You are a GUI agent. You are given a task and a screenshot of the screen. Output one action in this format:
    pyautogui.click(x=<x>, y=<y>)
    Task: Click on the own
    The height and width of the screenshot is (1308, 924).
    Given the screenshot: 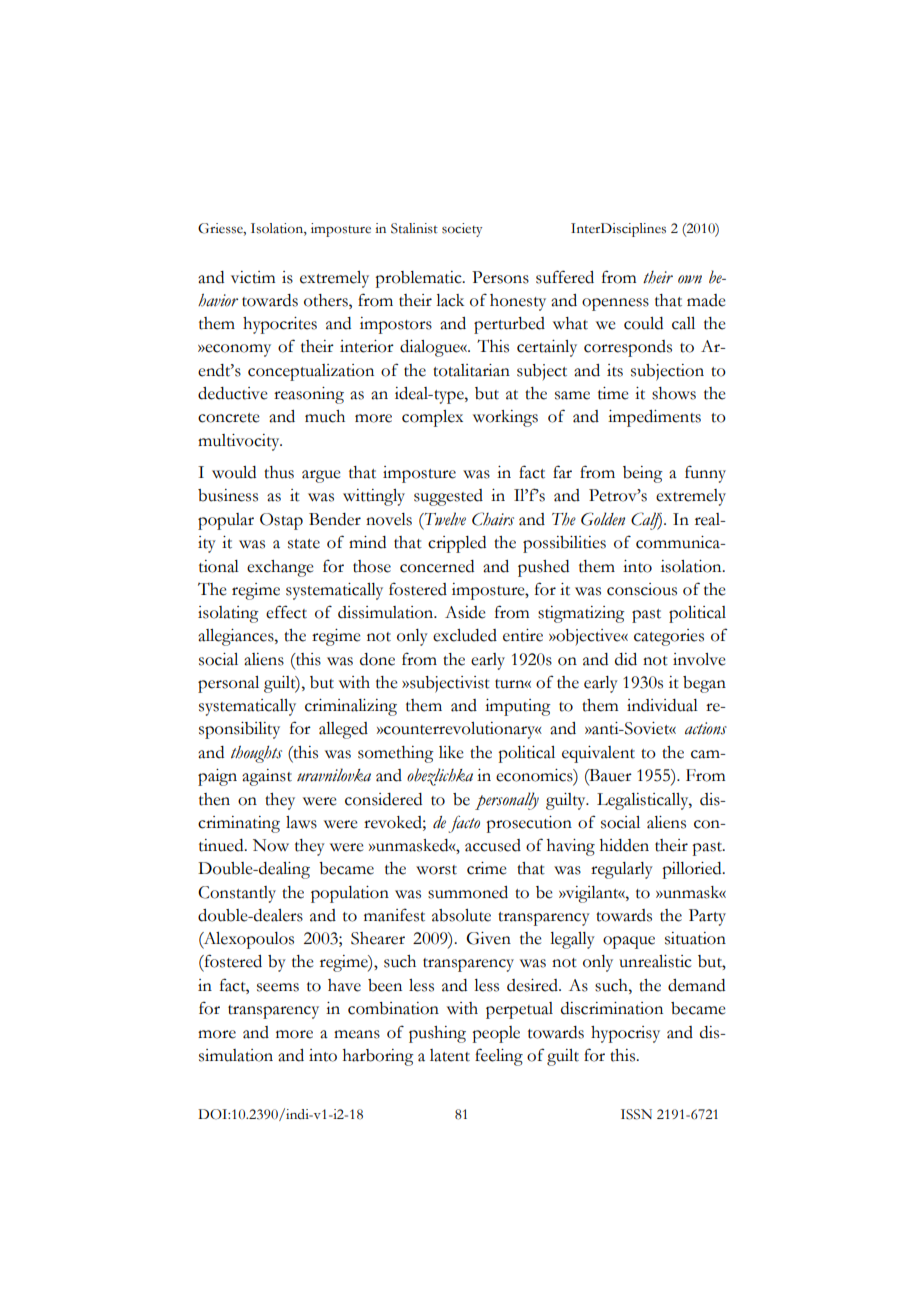 What is the action you would take?
    pyautogui.click(x=690, y=279)
